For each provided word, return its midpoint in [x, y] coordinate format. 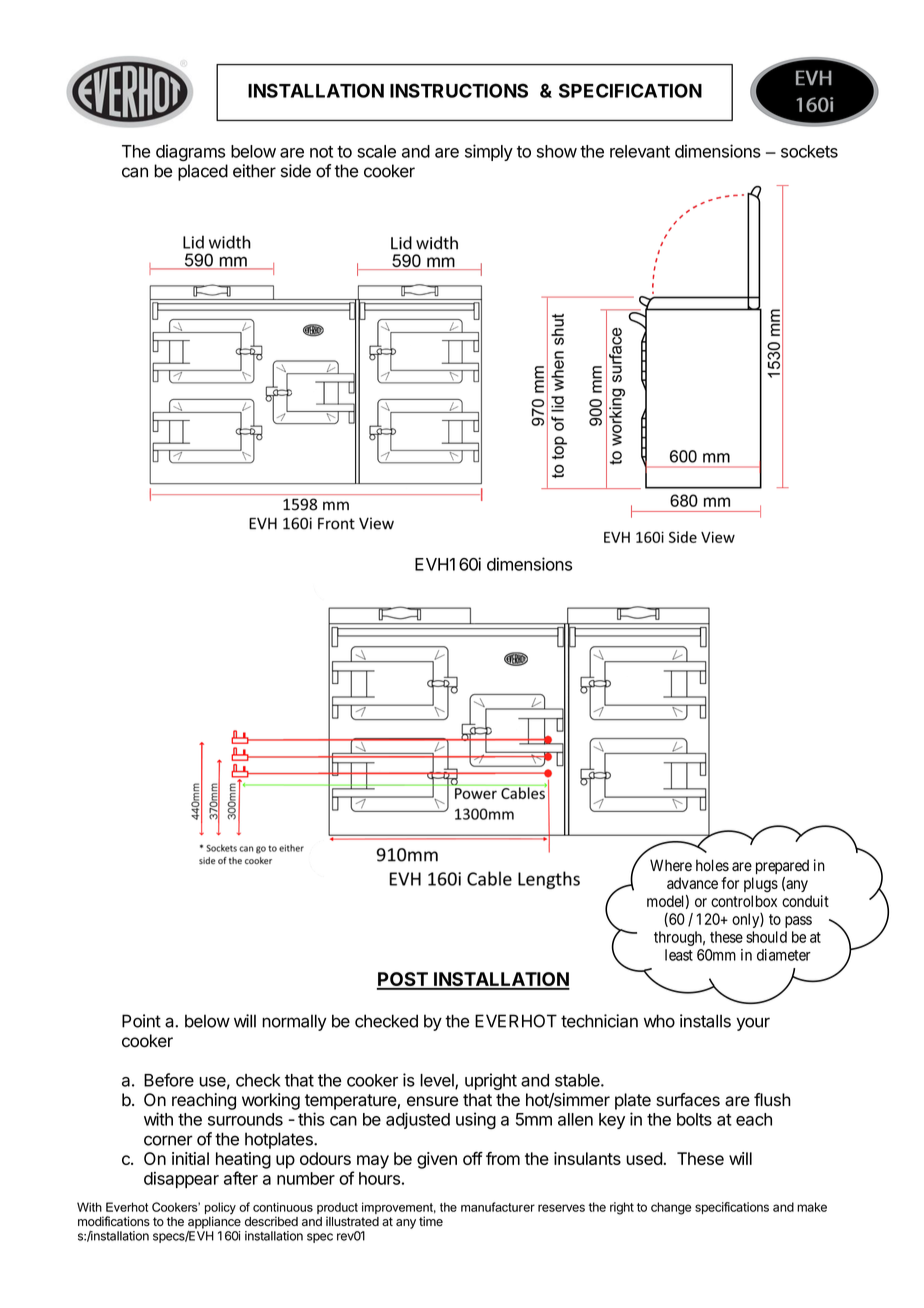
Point [141, 1021]
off [473, 1158]
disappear [181, 1180]
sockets [809, 151]
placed [203, 172]
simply [489, 152]
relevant [640, 151]
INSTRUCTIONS [459, 90]
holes [712, 865]
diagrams [190, 153]
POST [403, 980]
